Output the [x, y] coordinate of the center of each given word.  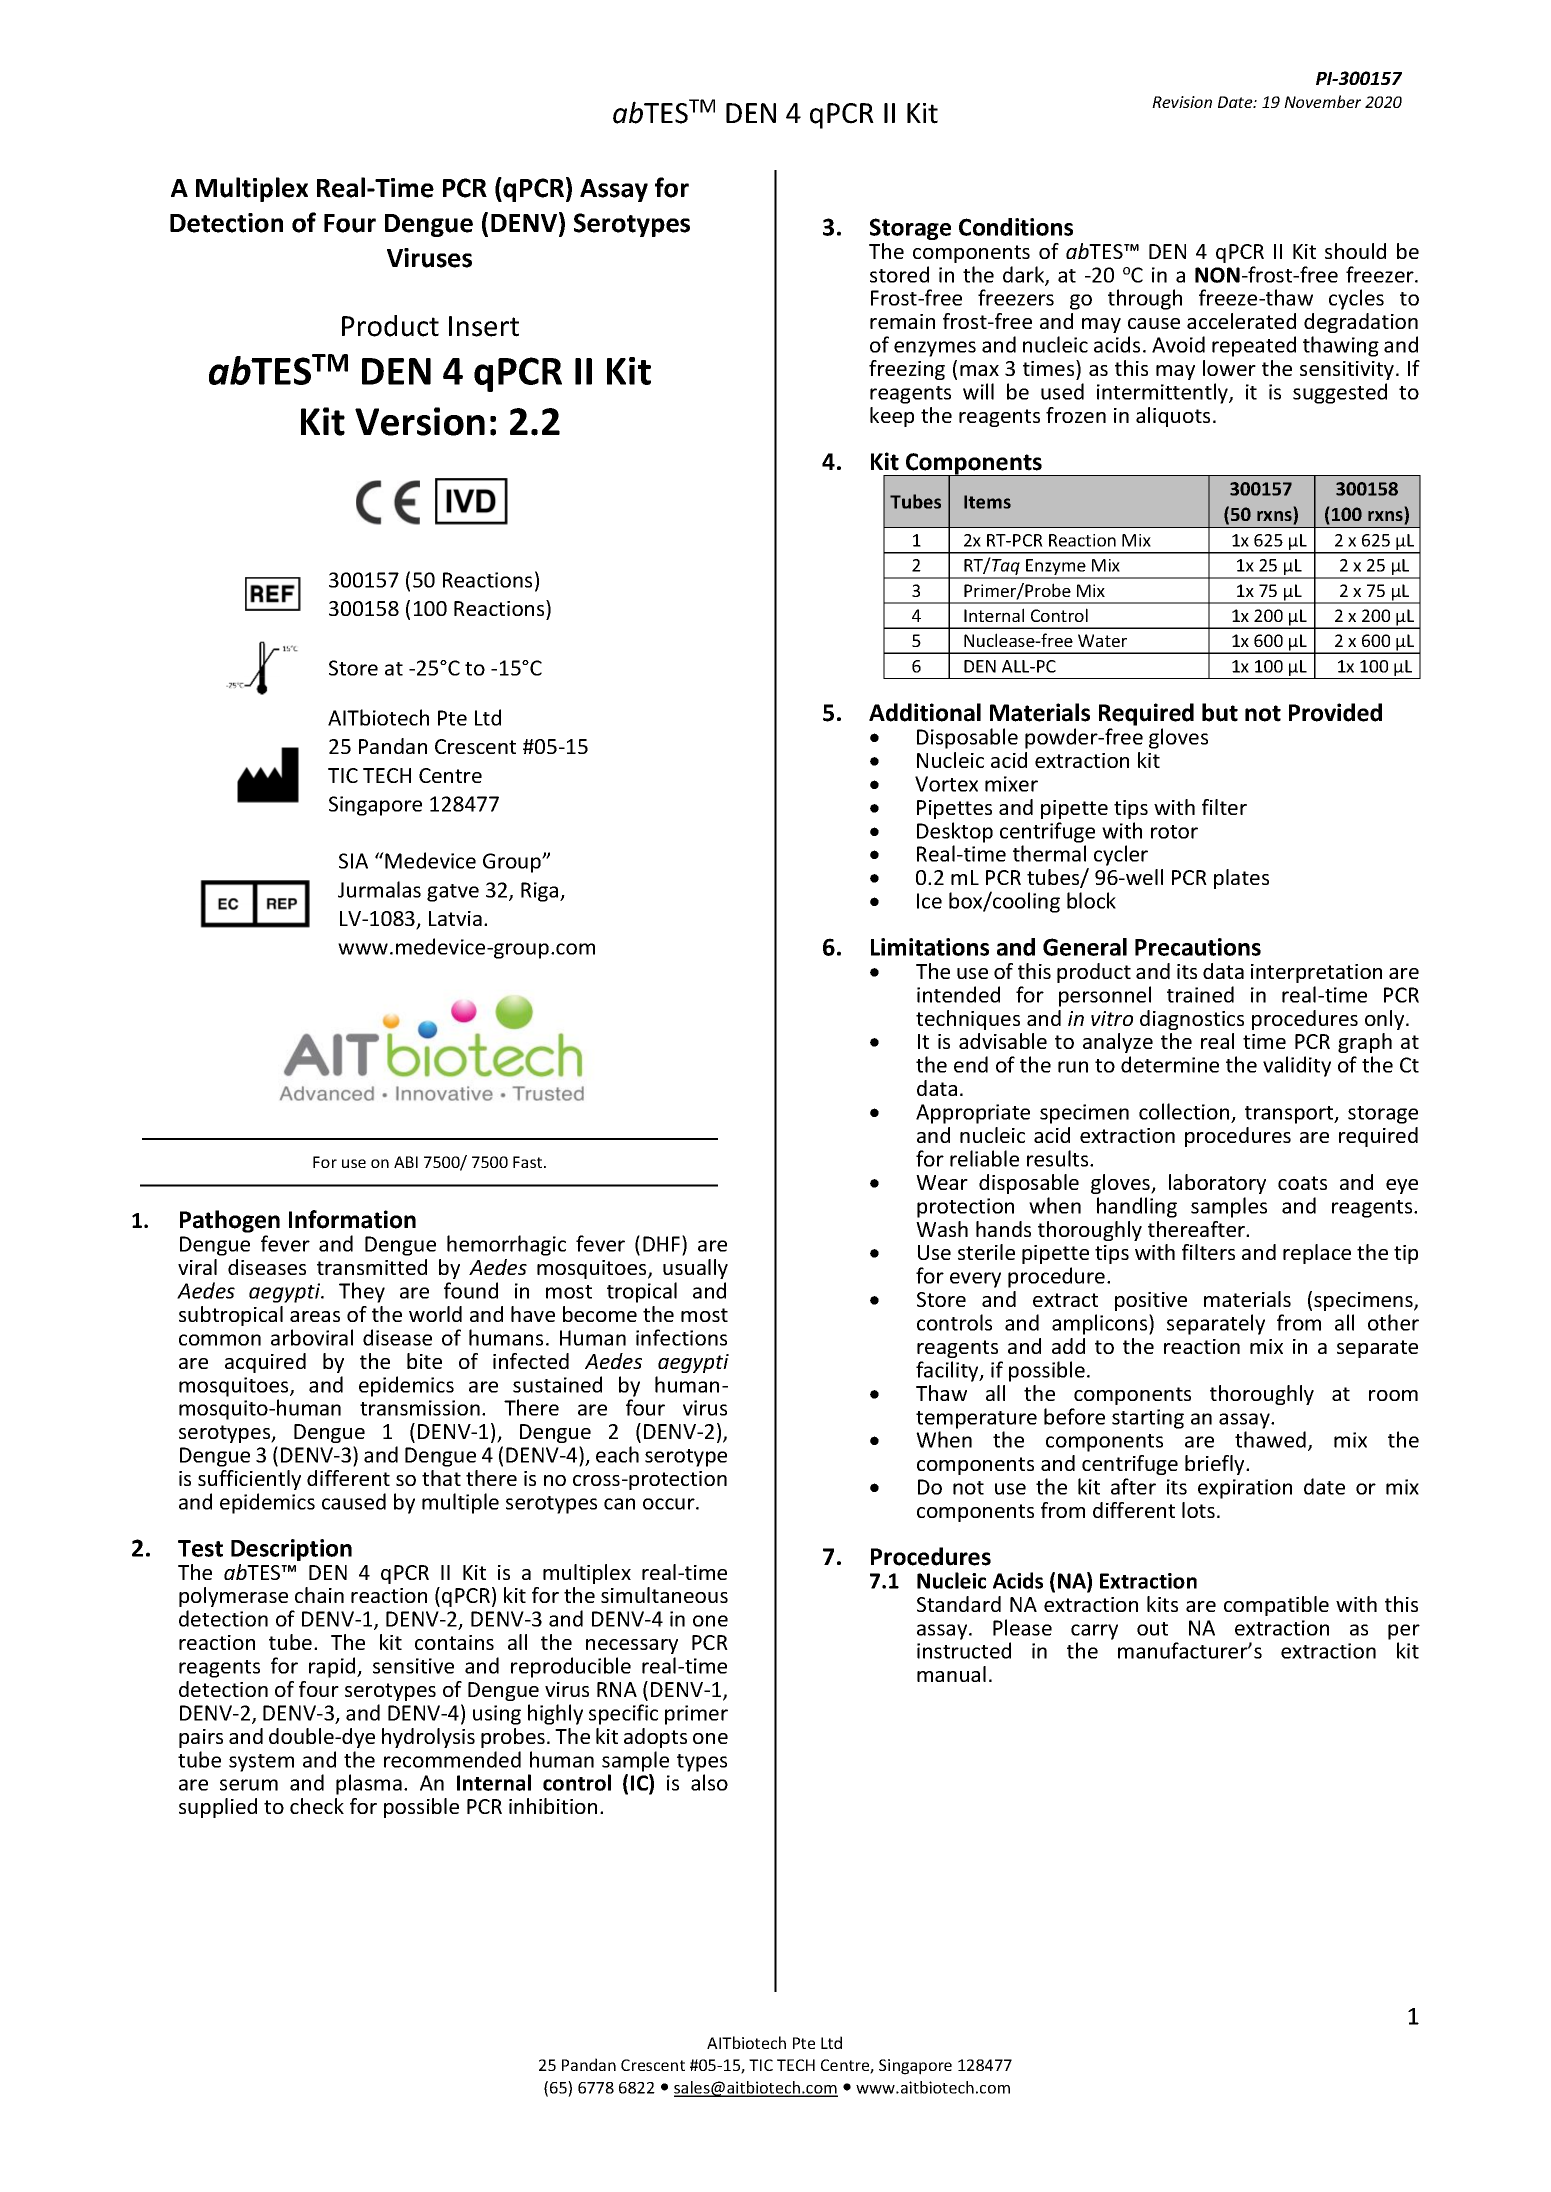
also [709, 1782]
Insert [484, 326]
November [1322, 101]
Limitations [930, 947]
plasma [369, 1784]
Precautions [1198, 947]
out [1152, 1629]
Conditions [1016, 227]
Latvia [455, 918]
